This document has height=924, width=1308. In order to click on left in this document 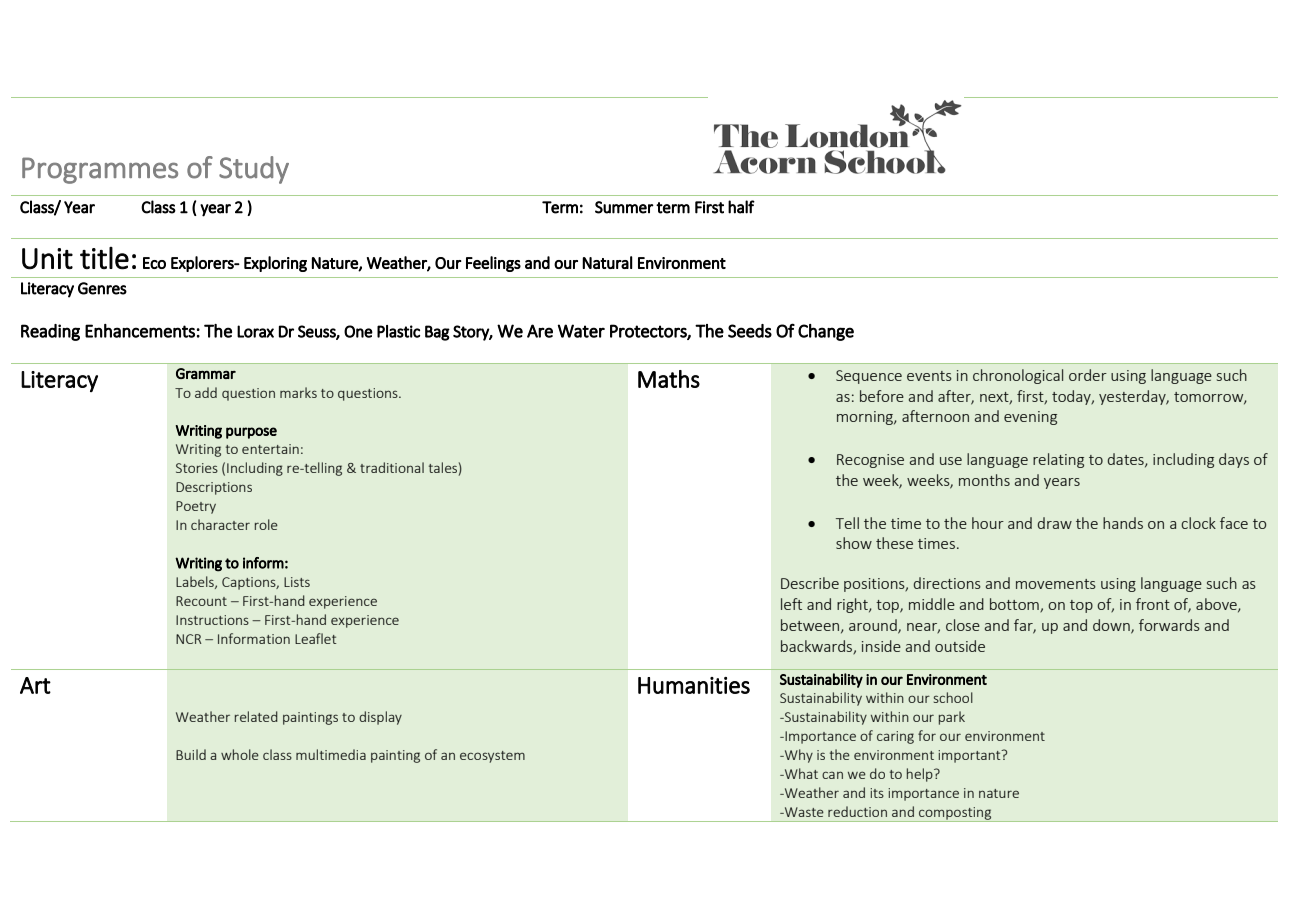, I will do `click(791, 604)`.
